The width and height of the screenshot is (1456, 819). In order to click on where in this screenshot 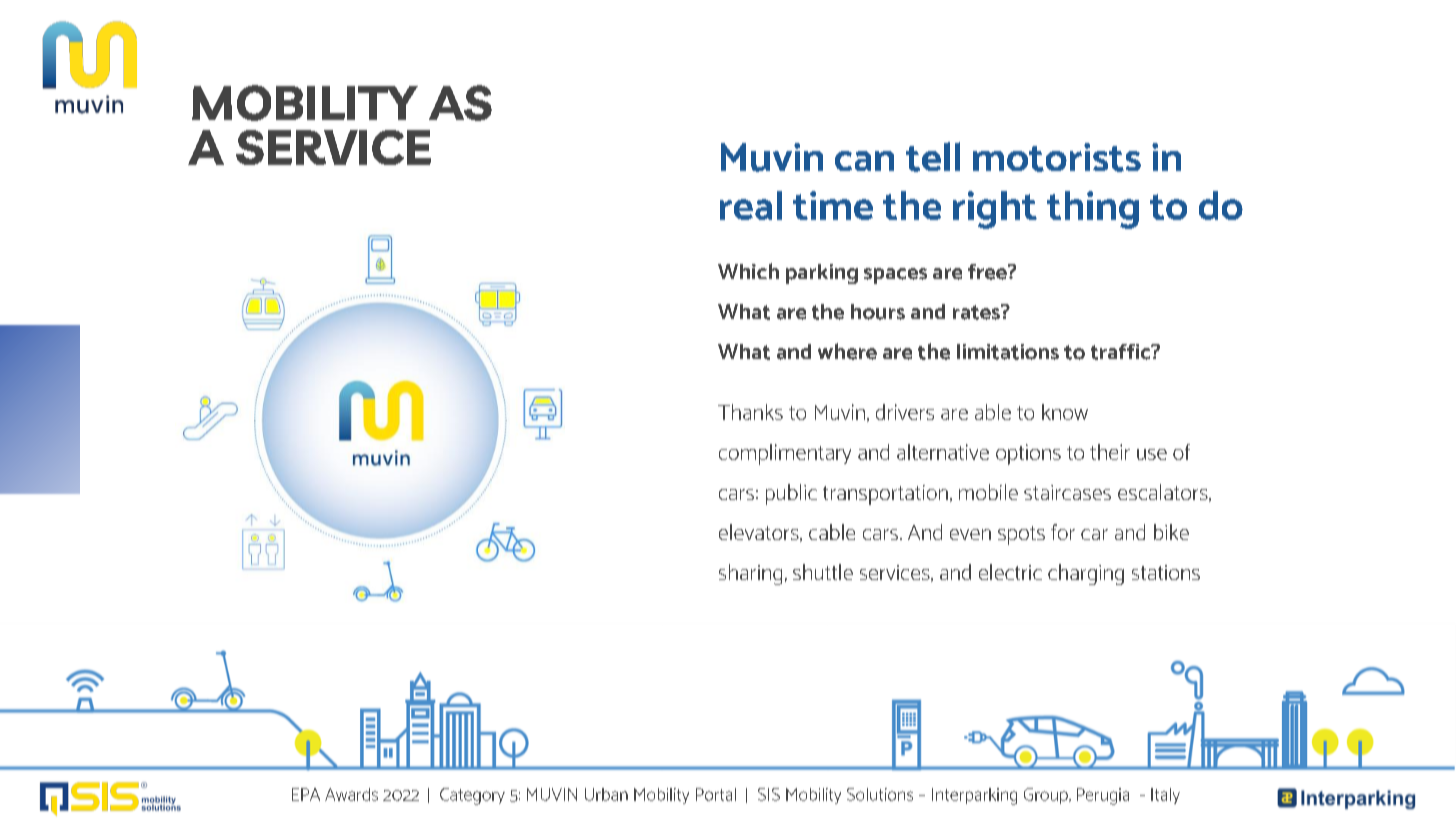, I will do `click(847, 351)`.
